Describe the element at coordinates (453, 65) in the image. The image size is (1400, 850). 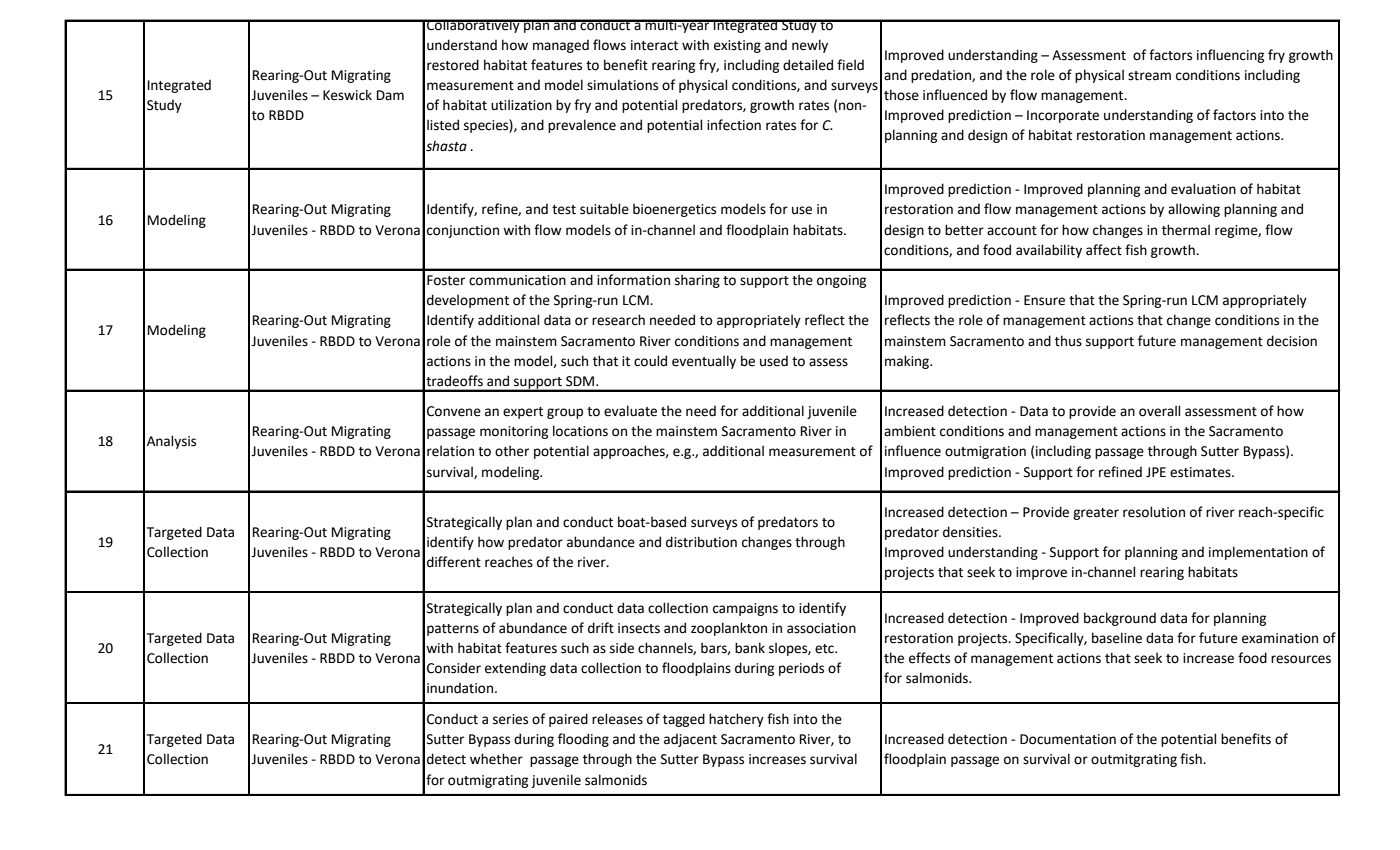
I see `restored` at that location.
